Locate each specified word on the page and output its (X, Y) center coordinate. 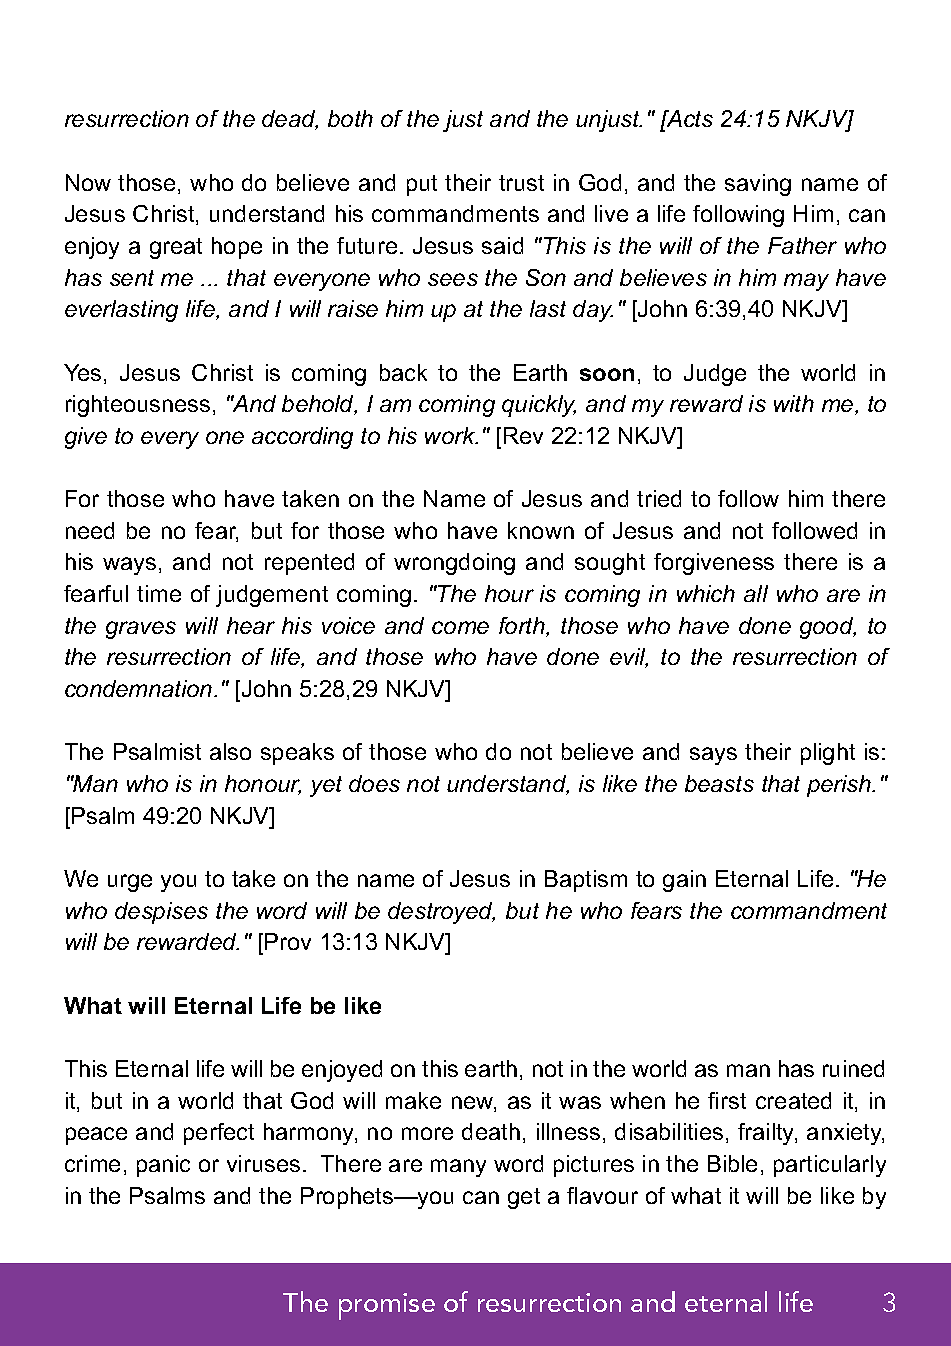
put (422, 185)
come (460, 627)
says (713, 756)
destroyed (441, 913)
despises (161, 913)
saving (758, 185)
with (794, 403)
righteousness (138, 406)
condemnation (140, 688)
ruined (853, 1068)
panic (163, 1166)
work (451, 435)
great (176, 248)
